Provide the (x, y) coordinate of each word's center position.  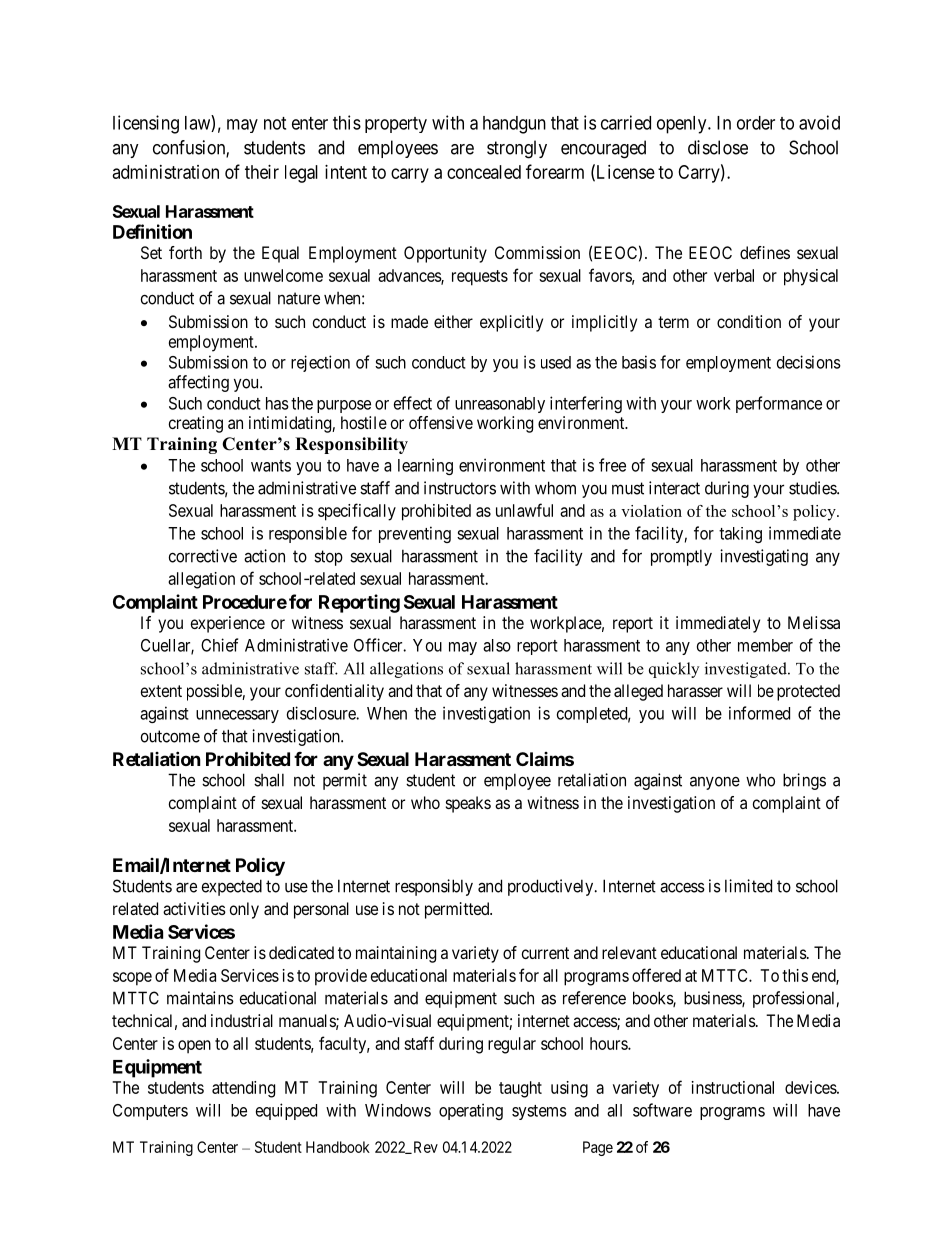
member (765, 645)
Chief (219, 645)
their (262, 172)
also (497, 645)
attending (243, 1089)
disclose (718, 147)
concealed (484, 172)
